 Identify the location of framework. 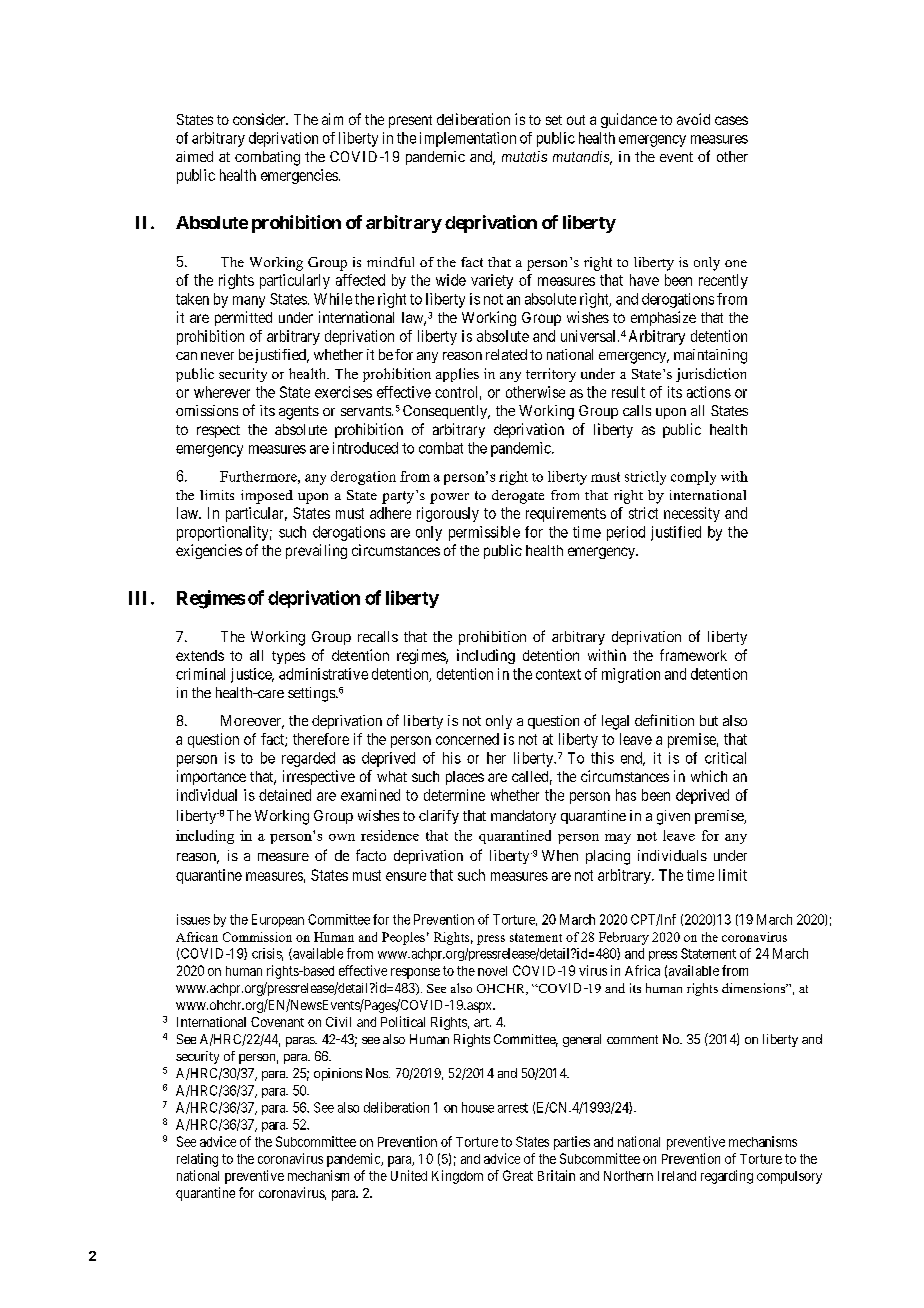
(693, 655).
